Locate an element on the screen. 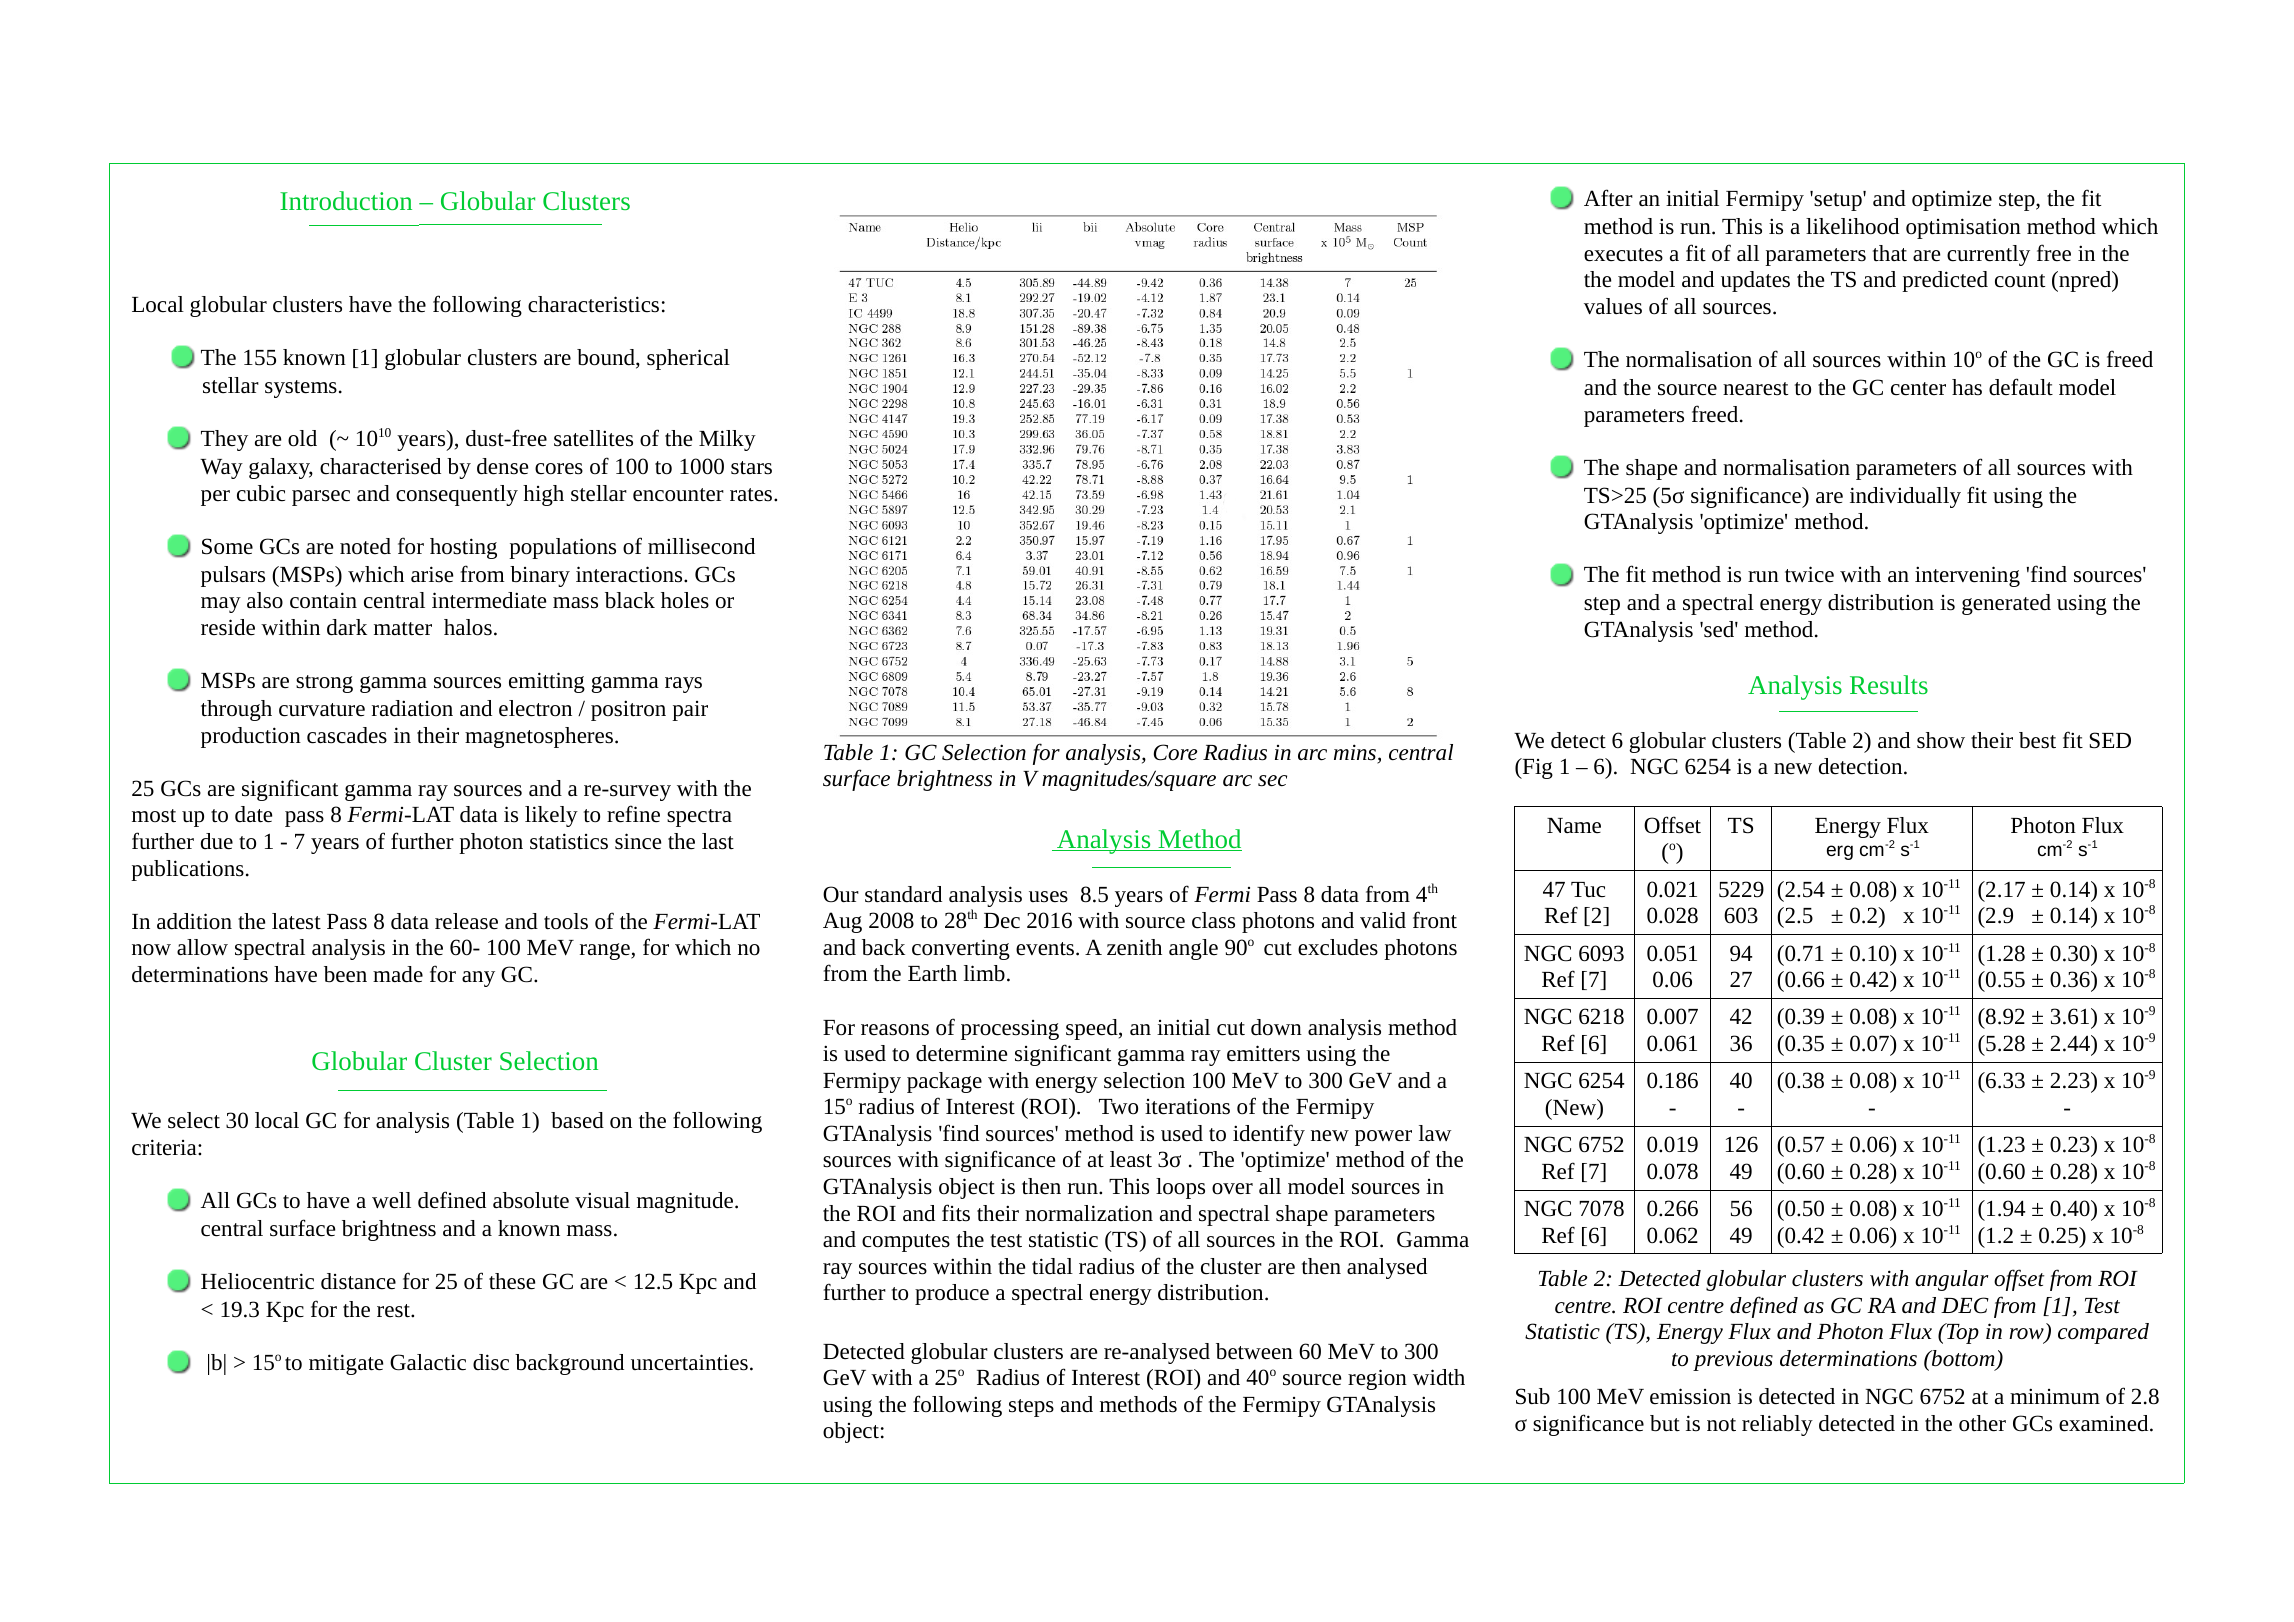 Image resolution: width=2294 pixels, height=1622 pixels. Two is located at coordinates (1118, 1107).
